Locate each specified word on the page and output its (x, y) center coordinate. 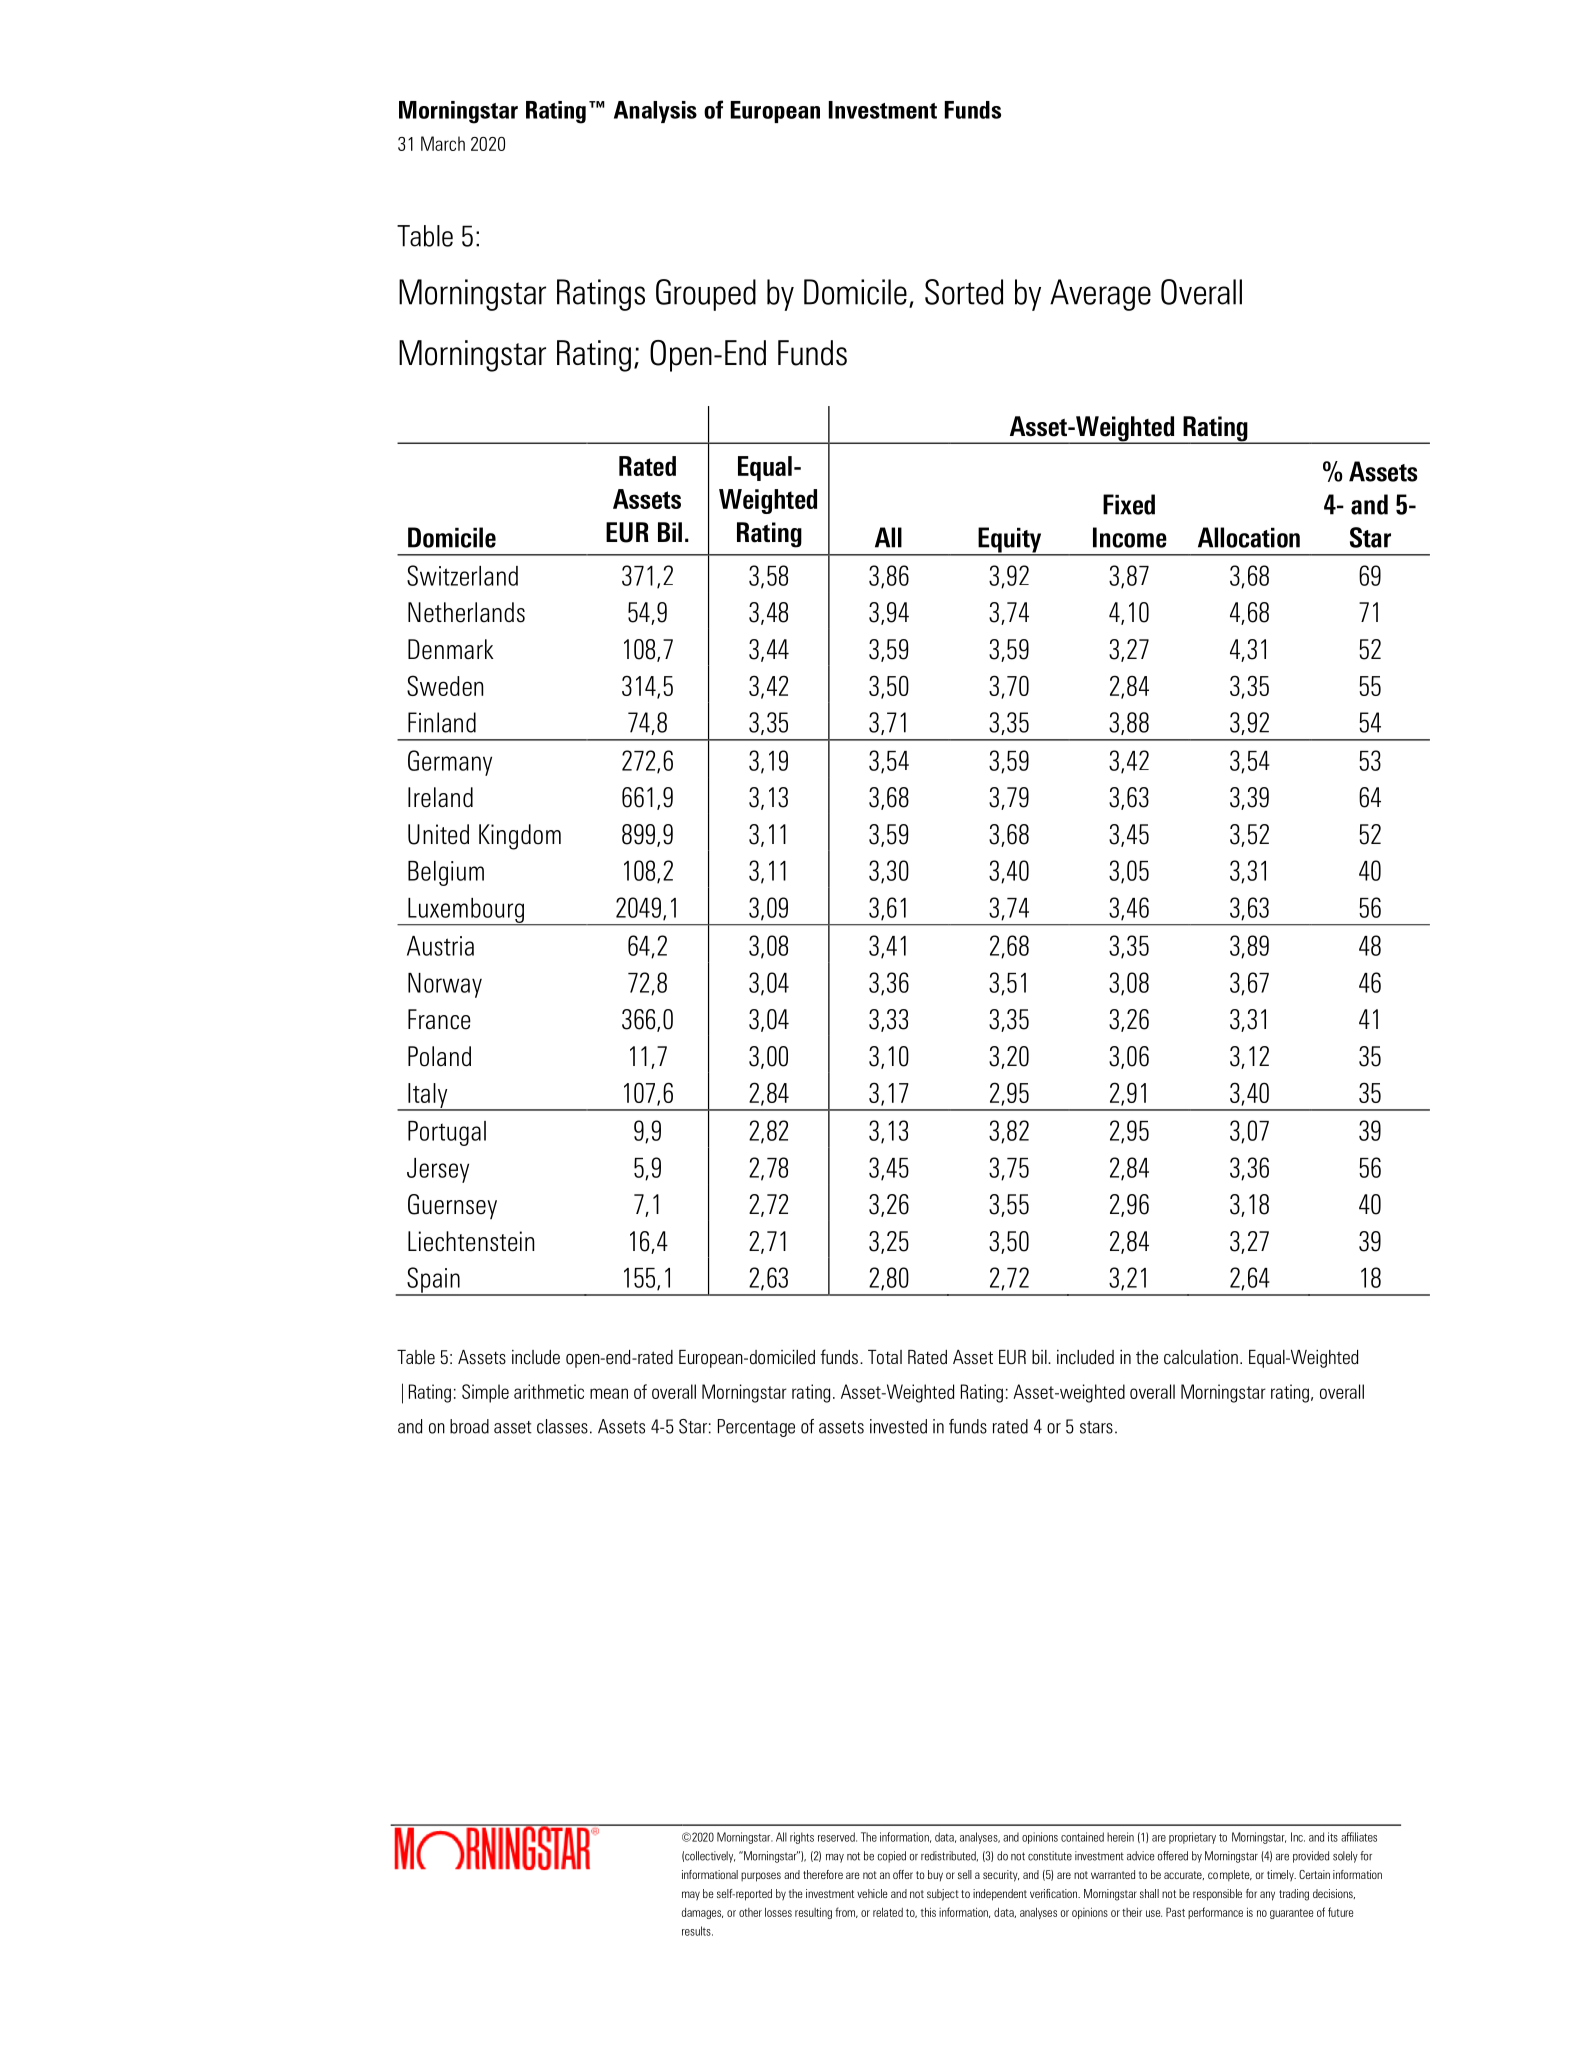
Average (1100, 295)
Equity (1010, 541)
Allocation (1249, 537)
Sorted (964, 292)
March (443, 143)
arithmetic (549, 1391)
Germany (450, 763)
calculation (1201, 1357)
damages (702, 1913)
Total (885, 1357)
